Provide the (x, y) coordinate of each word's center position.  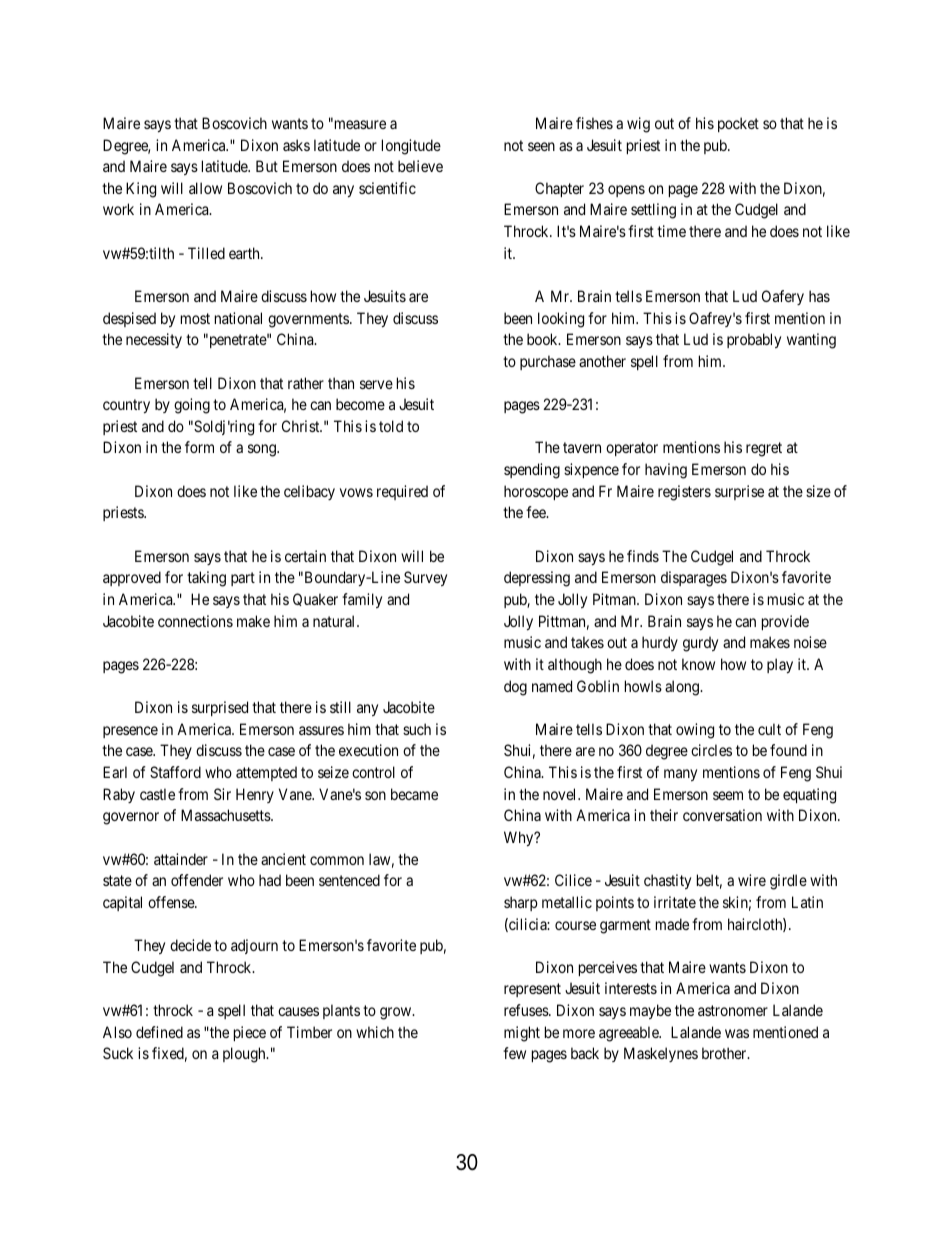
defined (159, 1032)
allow (205, 188)
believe (420, 166)
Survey (425, 578)
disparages (694, 579)
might (522, 1034)
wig (638, 125)
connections (195, 621)
